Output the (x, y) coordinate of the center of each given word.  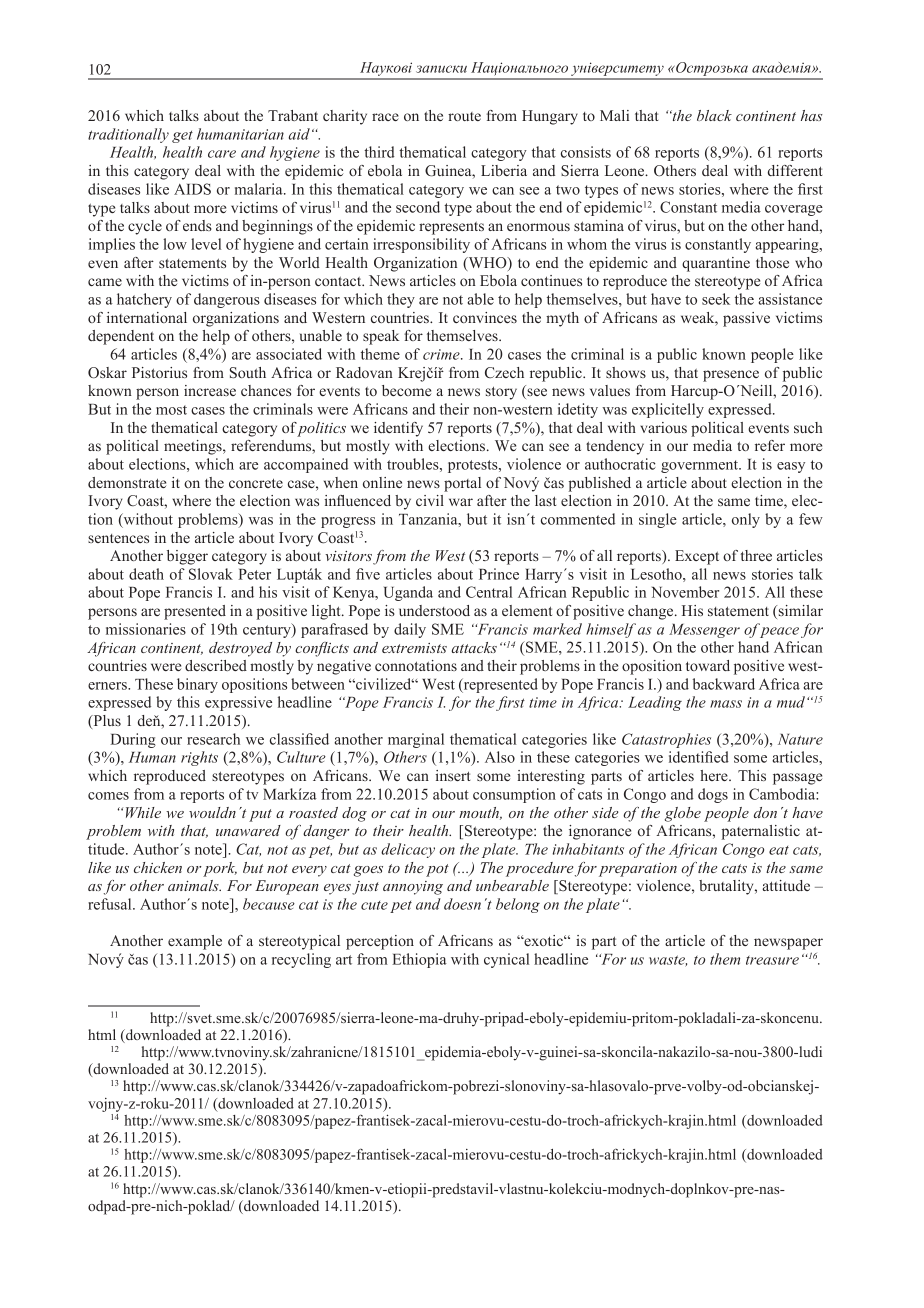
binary (197, 685)
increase (210, 390)
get (182, 137)
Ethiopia (419, 960)
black (714, 115)
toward (708, 665)
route (464, 116)
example (195, 942)
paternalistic (761, 832)
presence (731, 376)
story (501, 393)
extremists (414, 648)
